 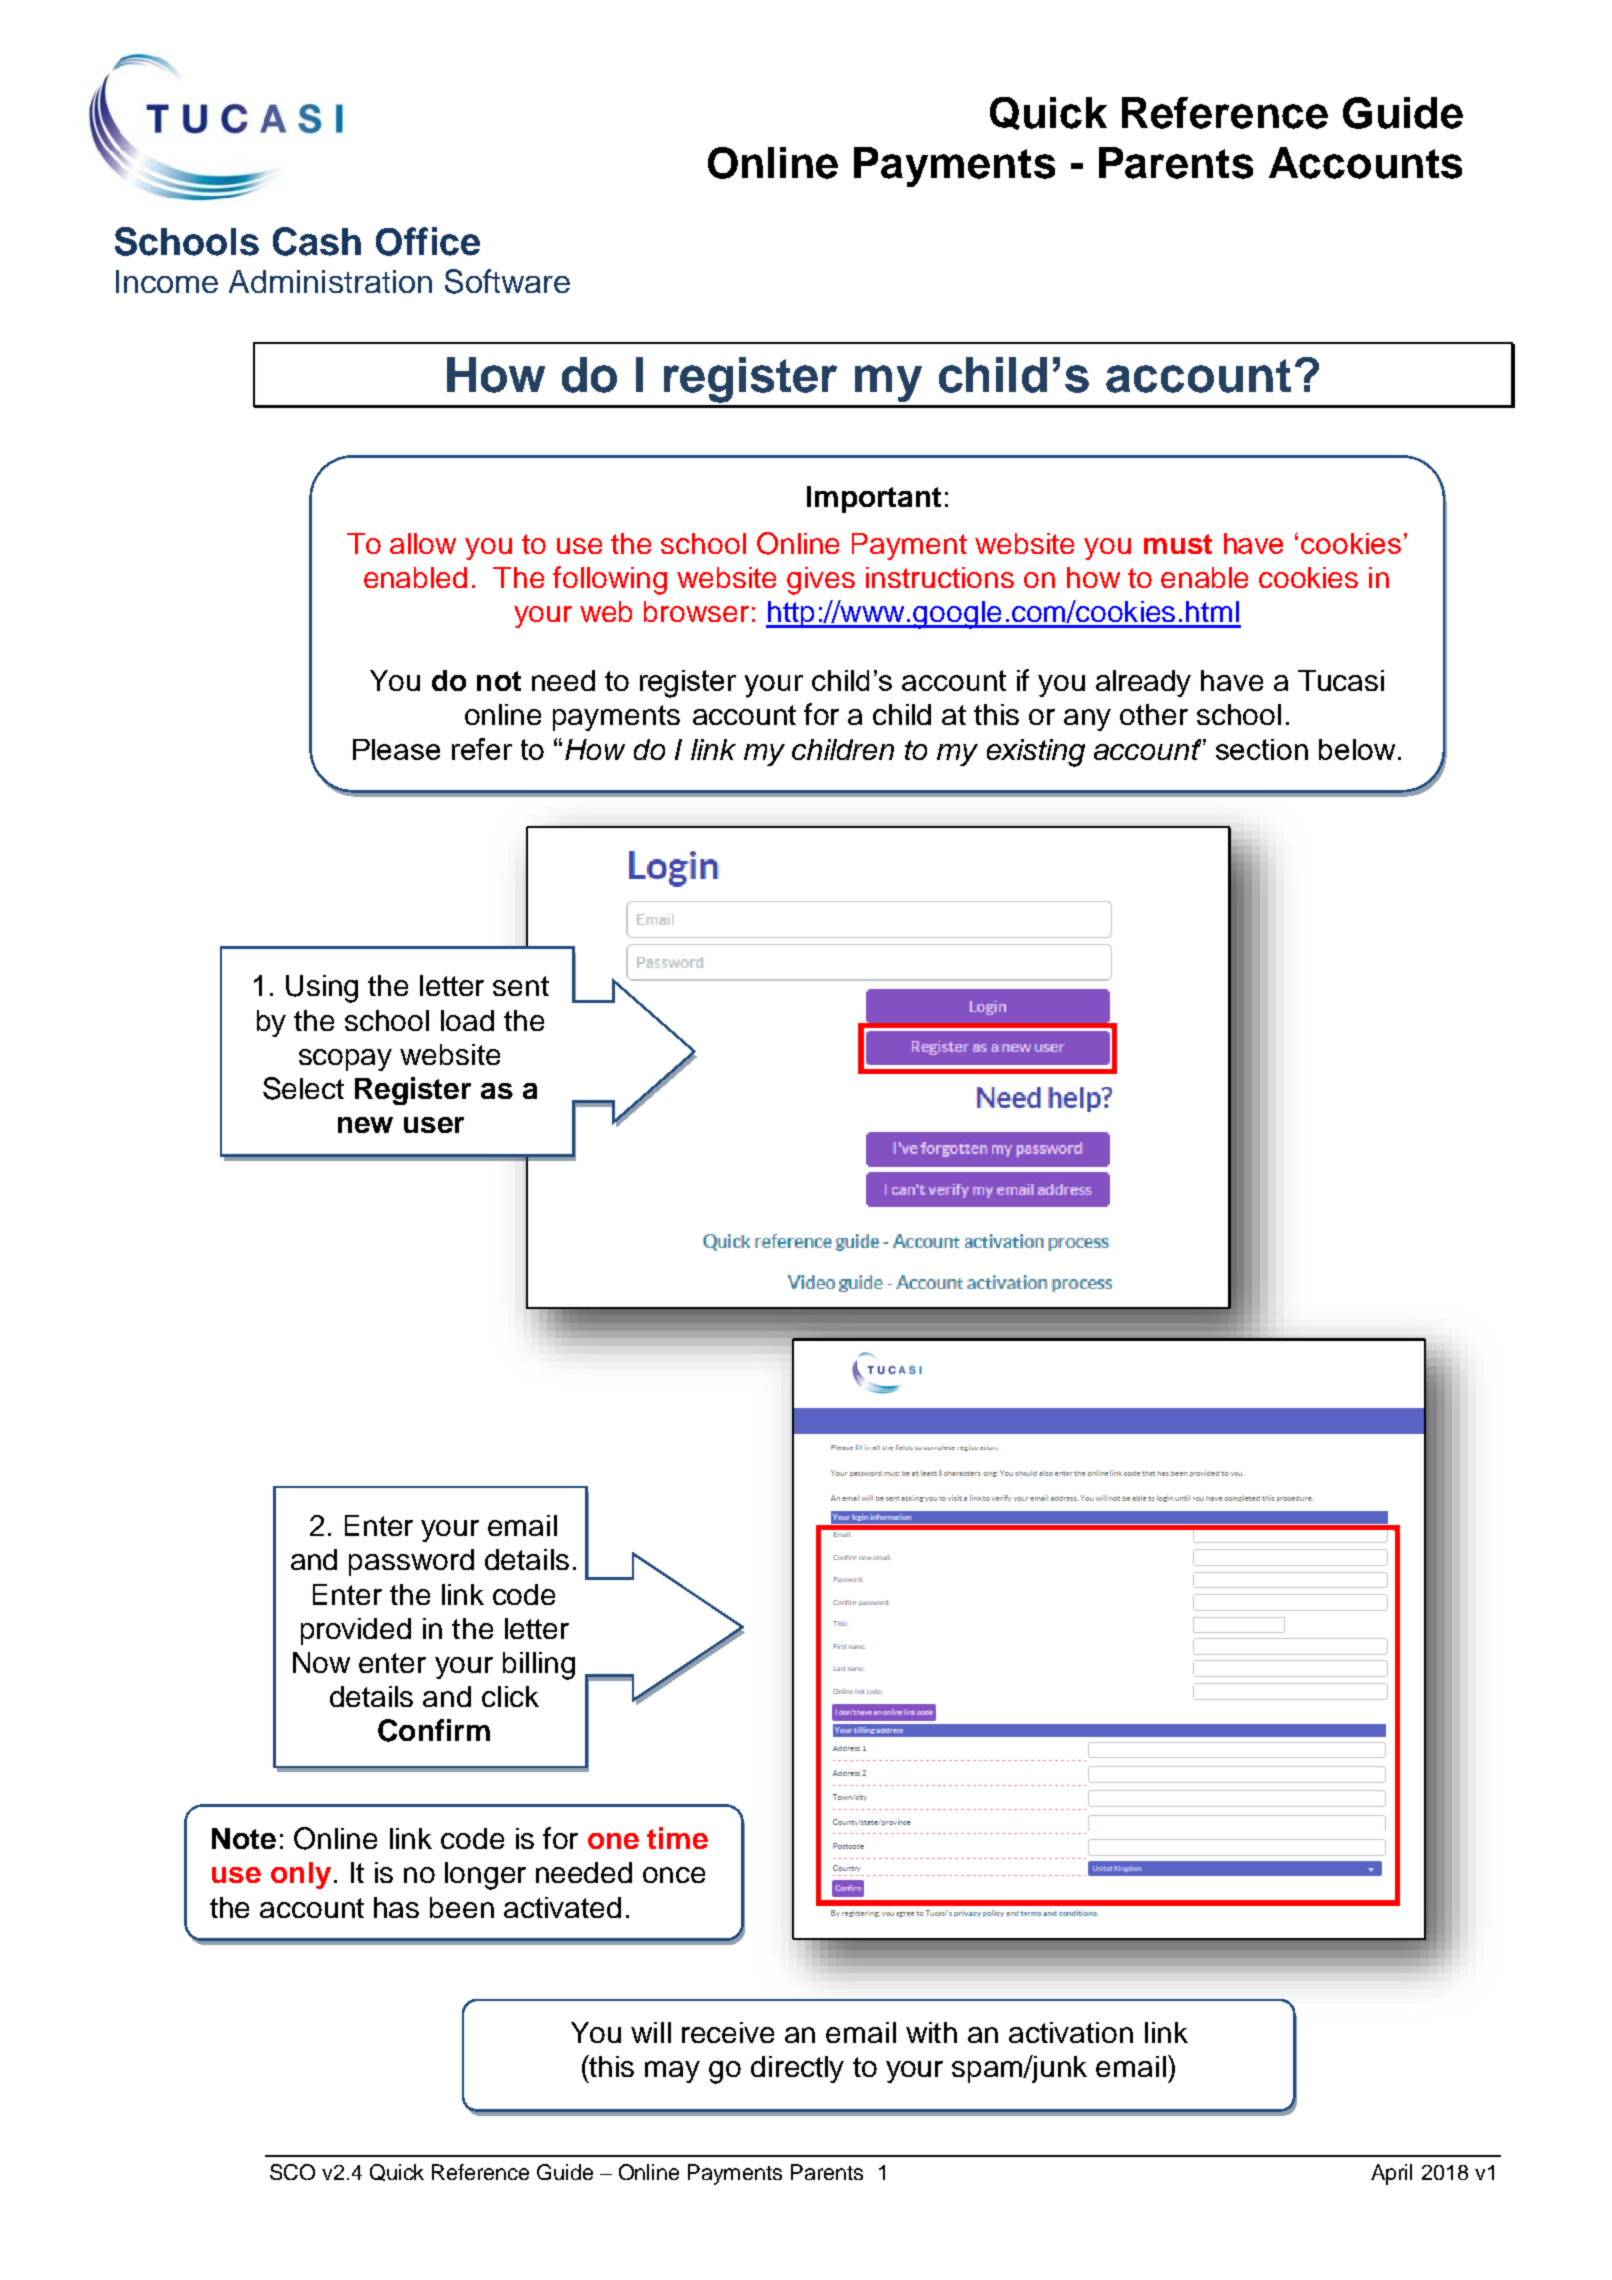 What do you see at coordinates (411, 1562) in the screenshot?
I see `password` at bounding box center [411, 1562].
